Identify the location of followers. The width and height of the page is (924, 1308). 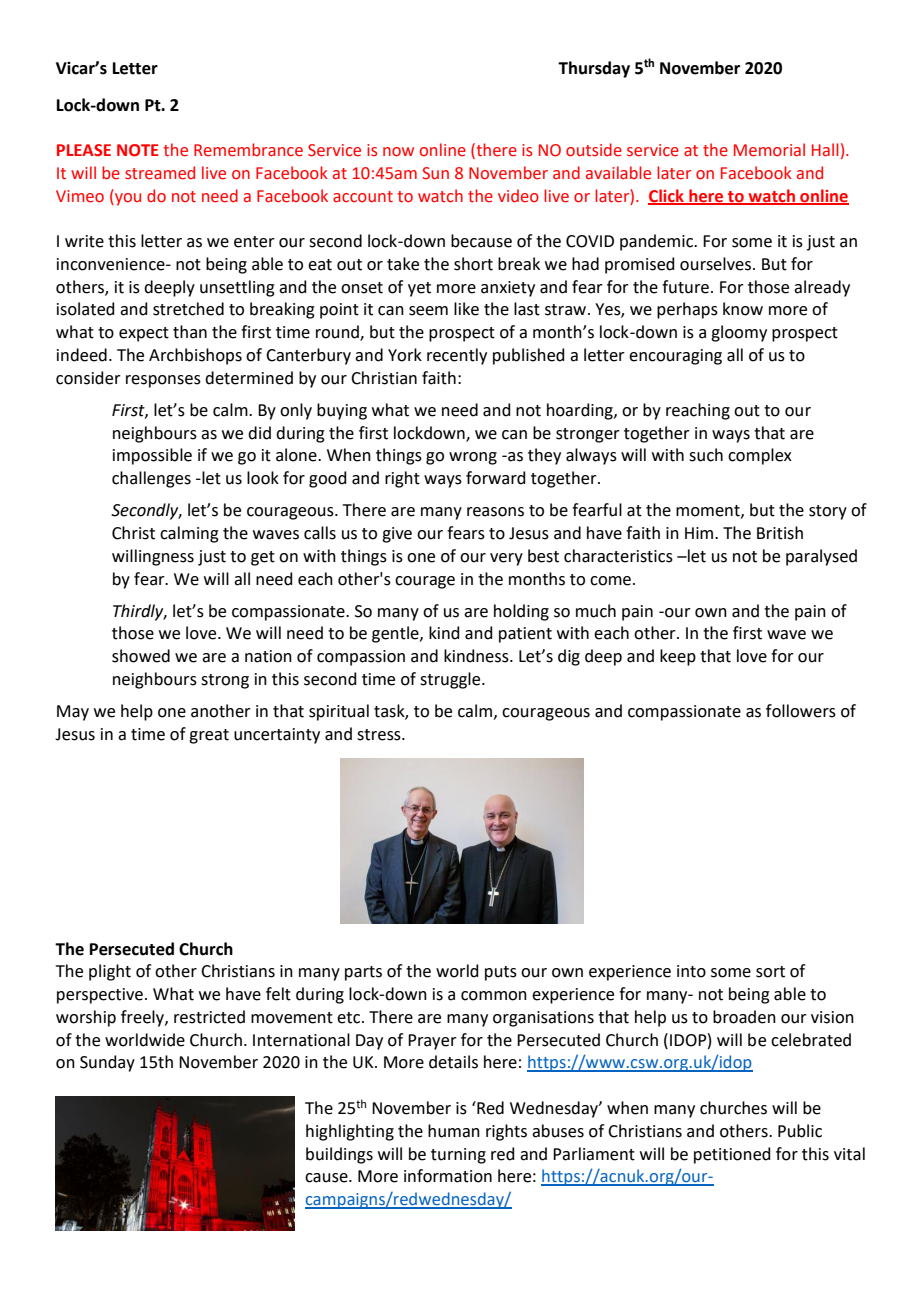
(801, 711).
